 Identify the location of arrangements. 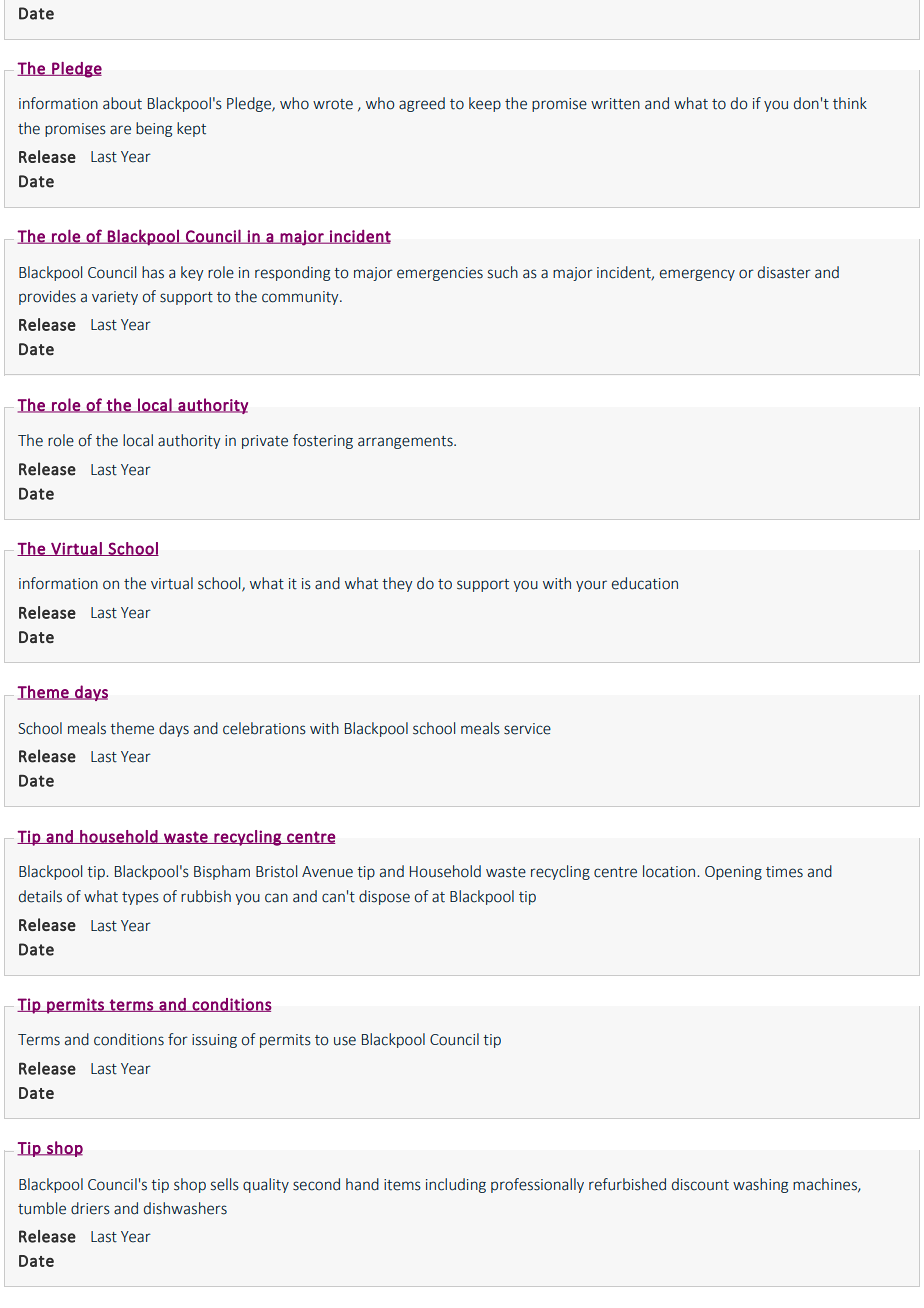
(406, 442).
